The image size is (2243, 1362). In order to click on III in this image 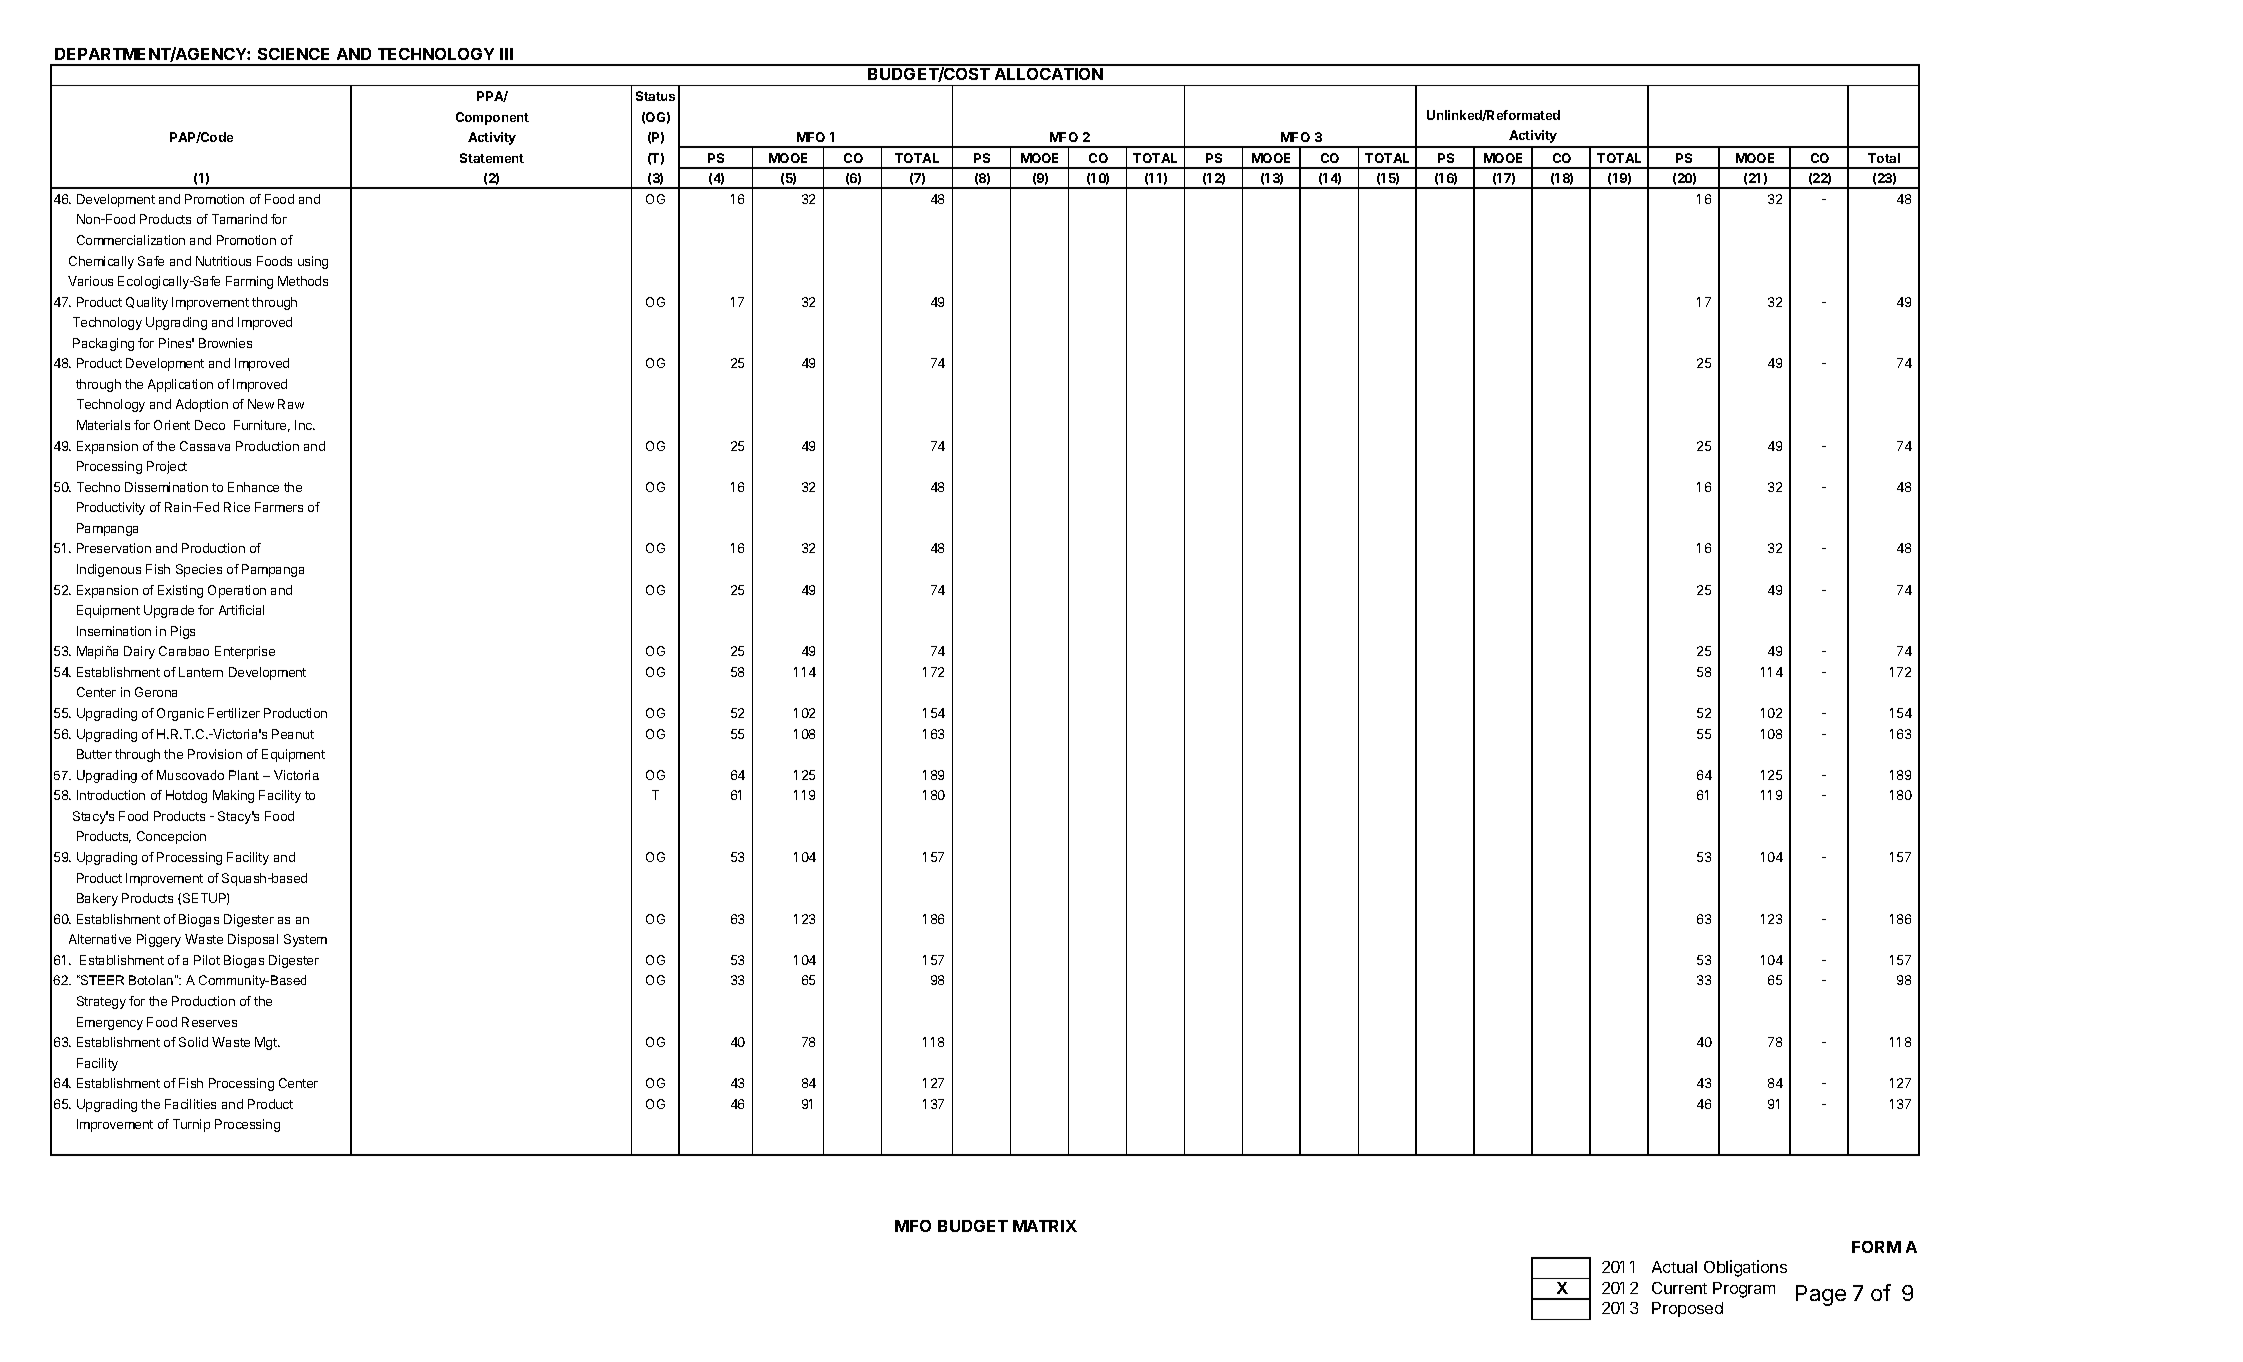, I will do `click(506, 54)`.
